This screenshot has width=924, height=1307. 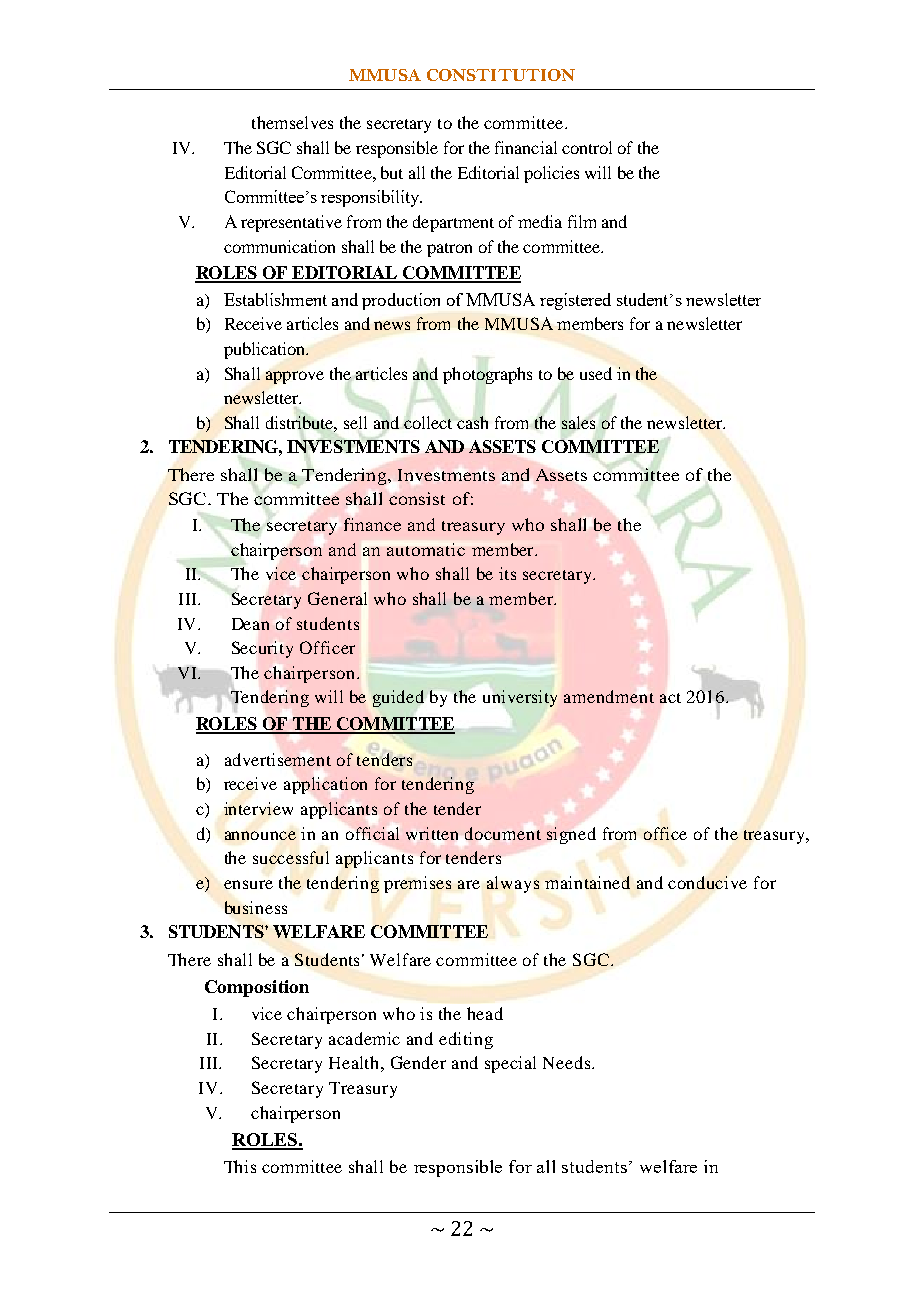 What do you see at coordinates (501, 75) in the screenshot?
I see `CONSTITUTION` at bounding box center [501, 75].
